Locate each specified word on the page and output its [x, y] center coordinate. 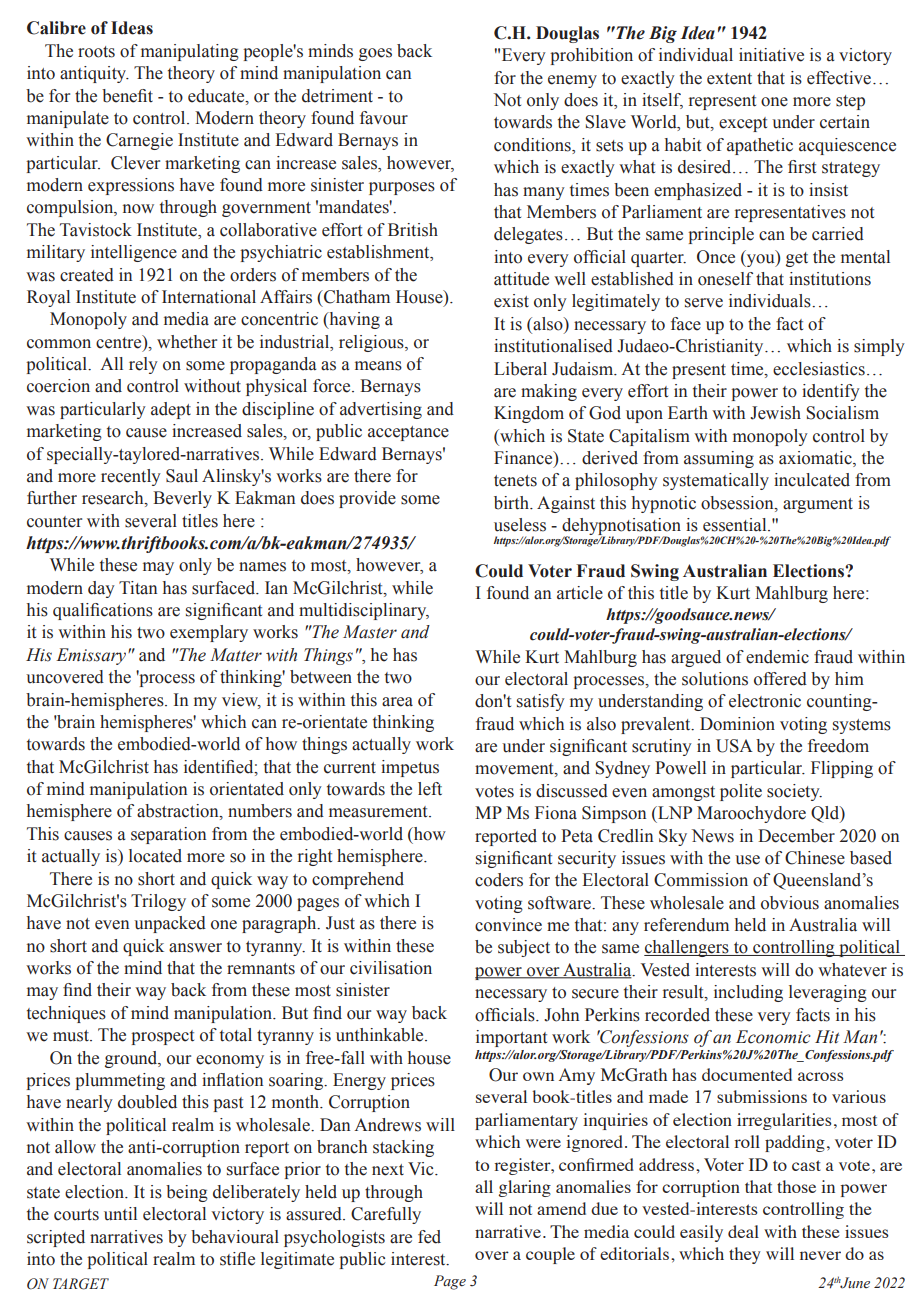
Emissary [92, 656]
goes [375, 54]
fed [429, 1237]
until [120, 1214]
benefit [127, 96]
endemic [777, 657]
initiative [771, 55]
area [397, 702]
